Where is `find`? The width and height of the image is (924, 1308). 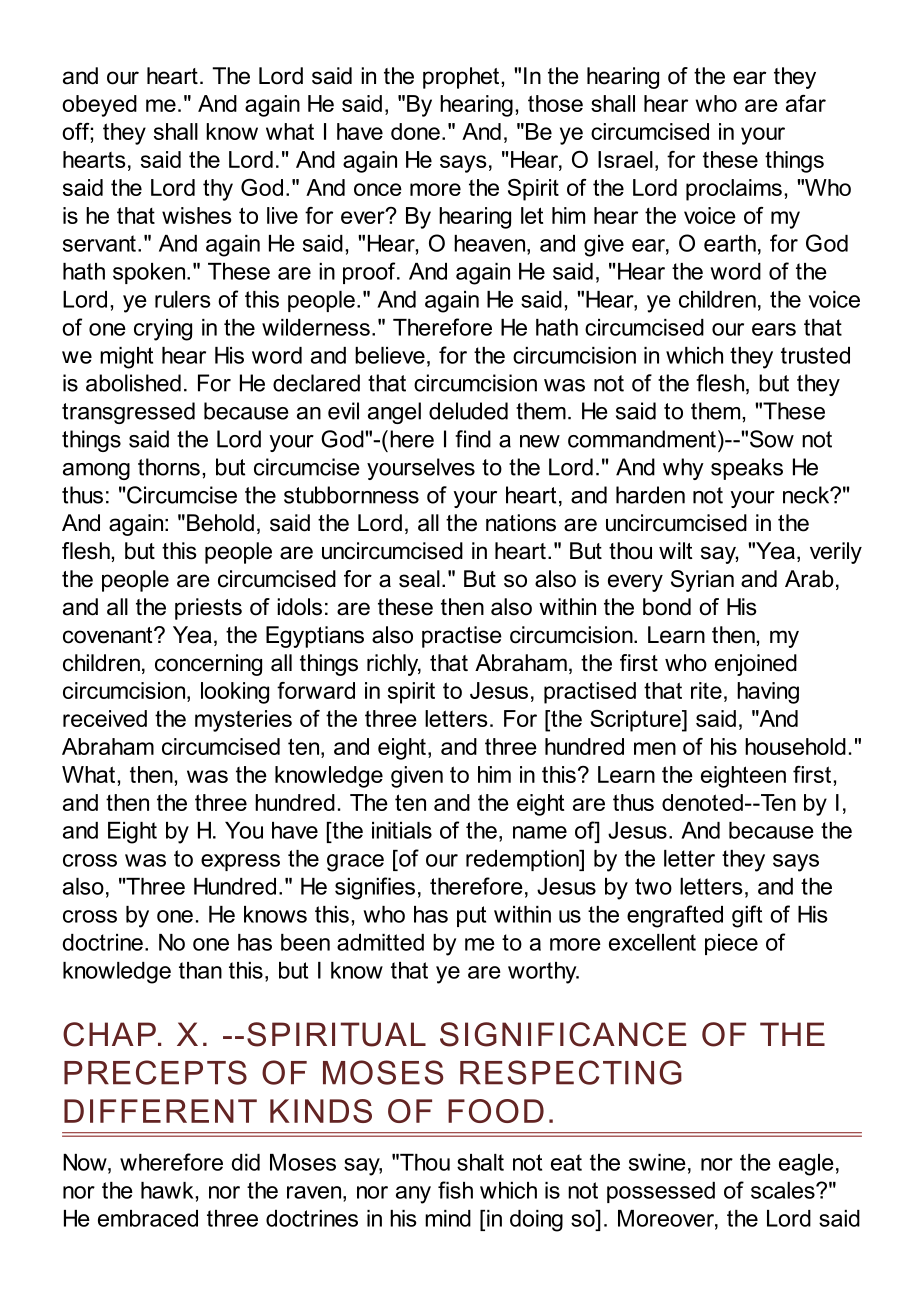 find is located at coordinates (473, 439).
